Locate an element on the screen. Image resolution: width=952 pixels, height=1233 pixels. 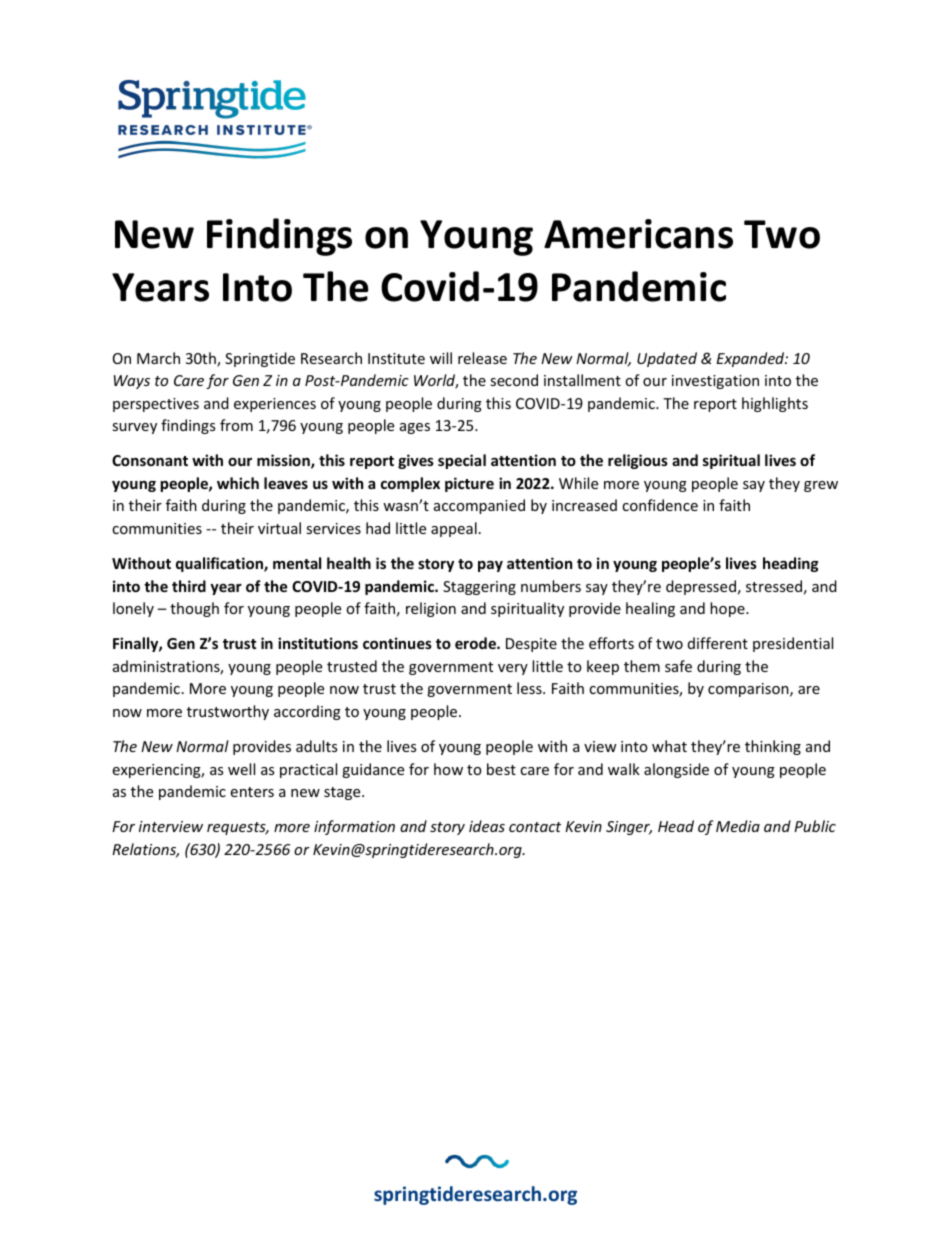
appeal is located at coordinates (454, 529).
